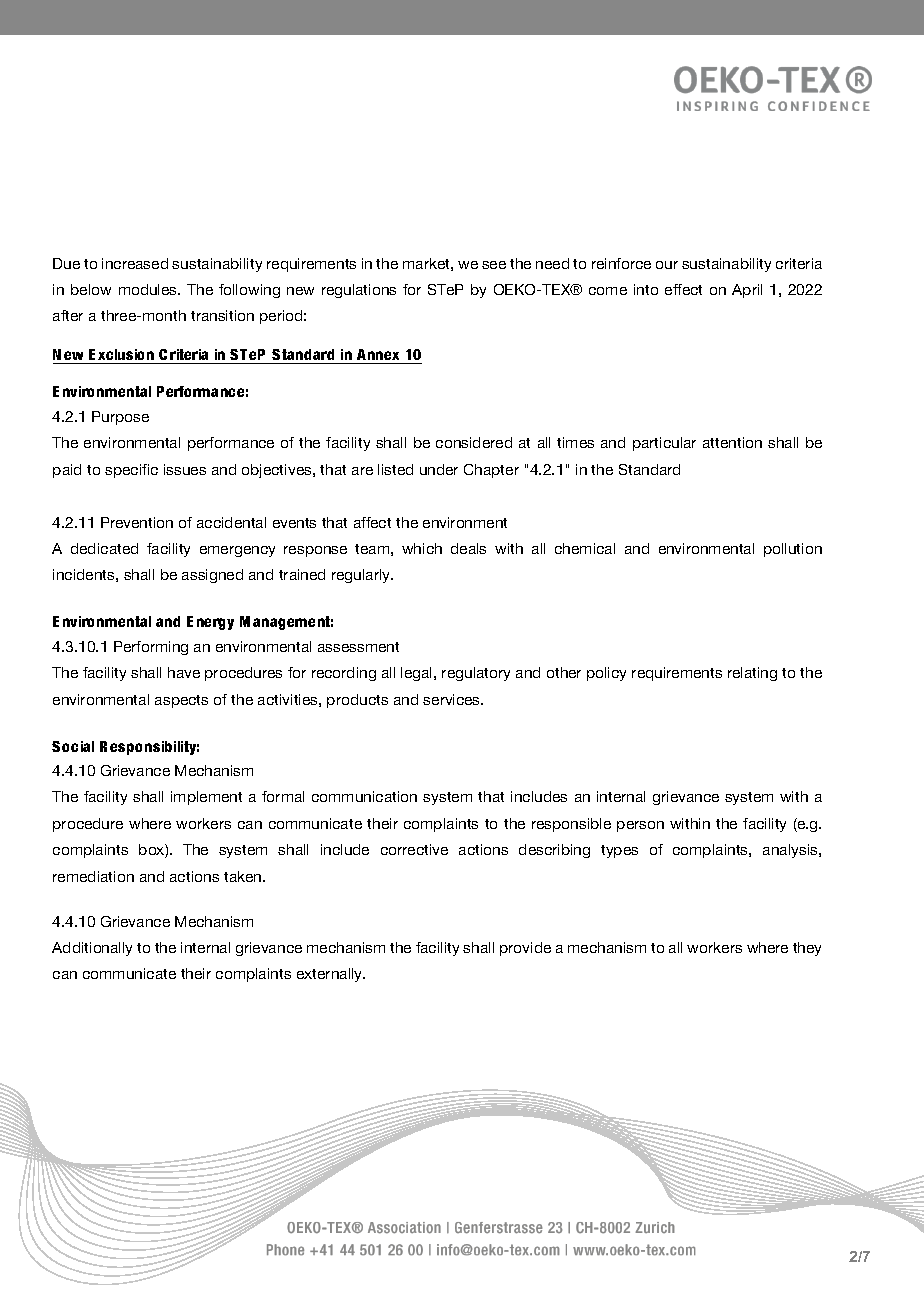  I want to click on Additionally, so click(92, 949).
